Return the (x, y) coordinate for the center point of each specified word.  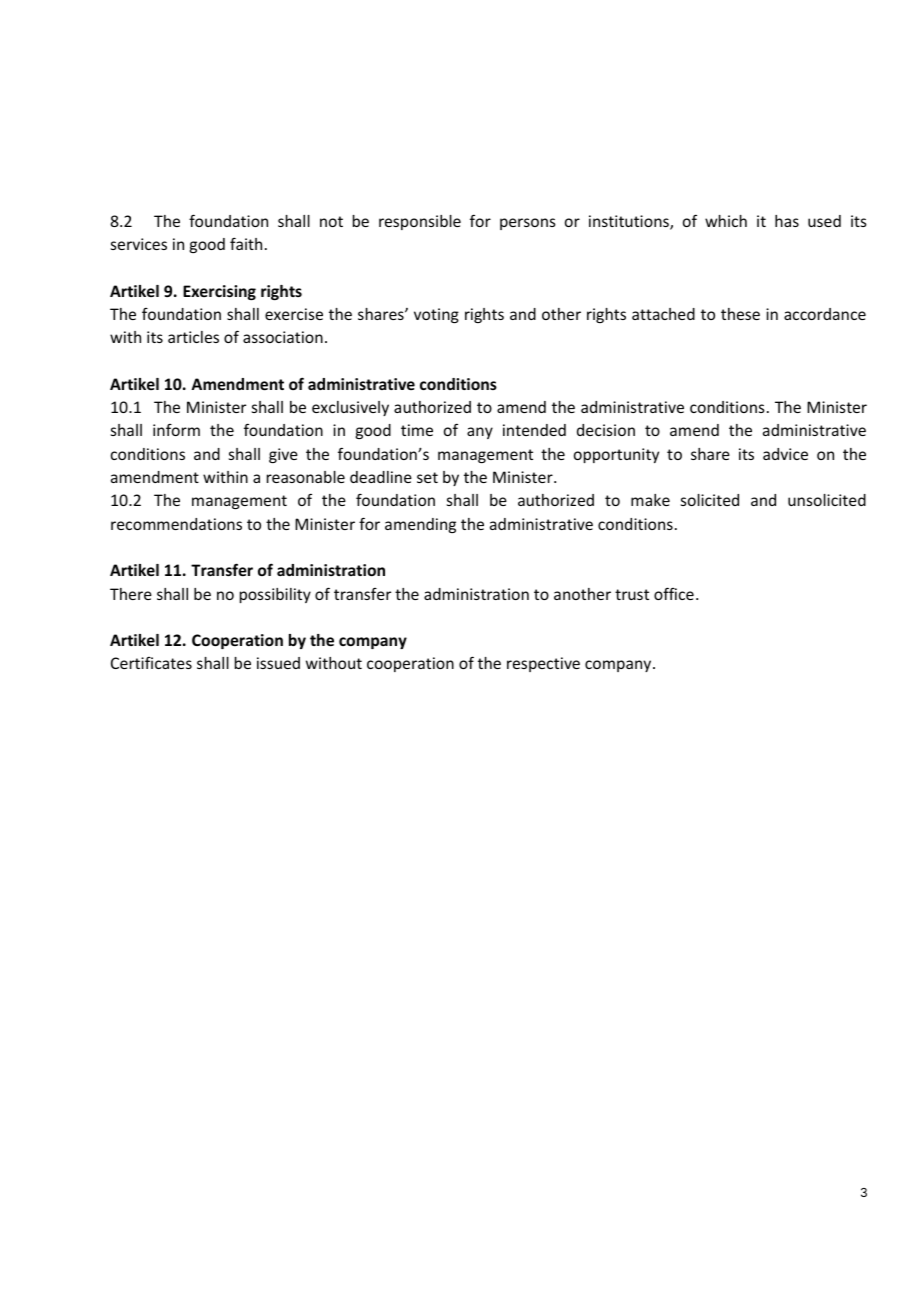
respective (543, 664)
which (726, 221)
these (740, 314)
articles (193, 337)
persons (528, 224)
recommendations (176, 524)
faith (246, 243)
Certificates (151, 663)
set (427, 477)
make (650, 500)
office (674, 593)
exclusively (350, 408)
